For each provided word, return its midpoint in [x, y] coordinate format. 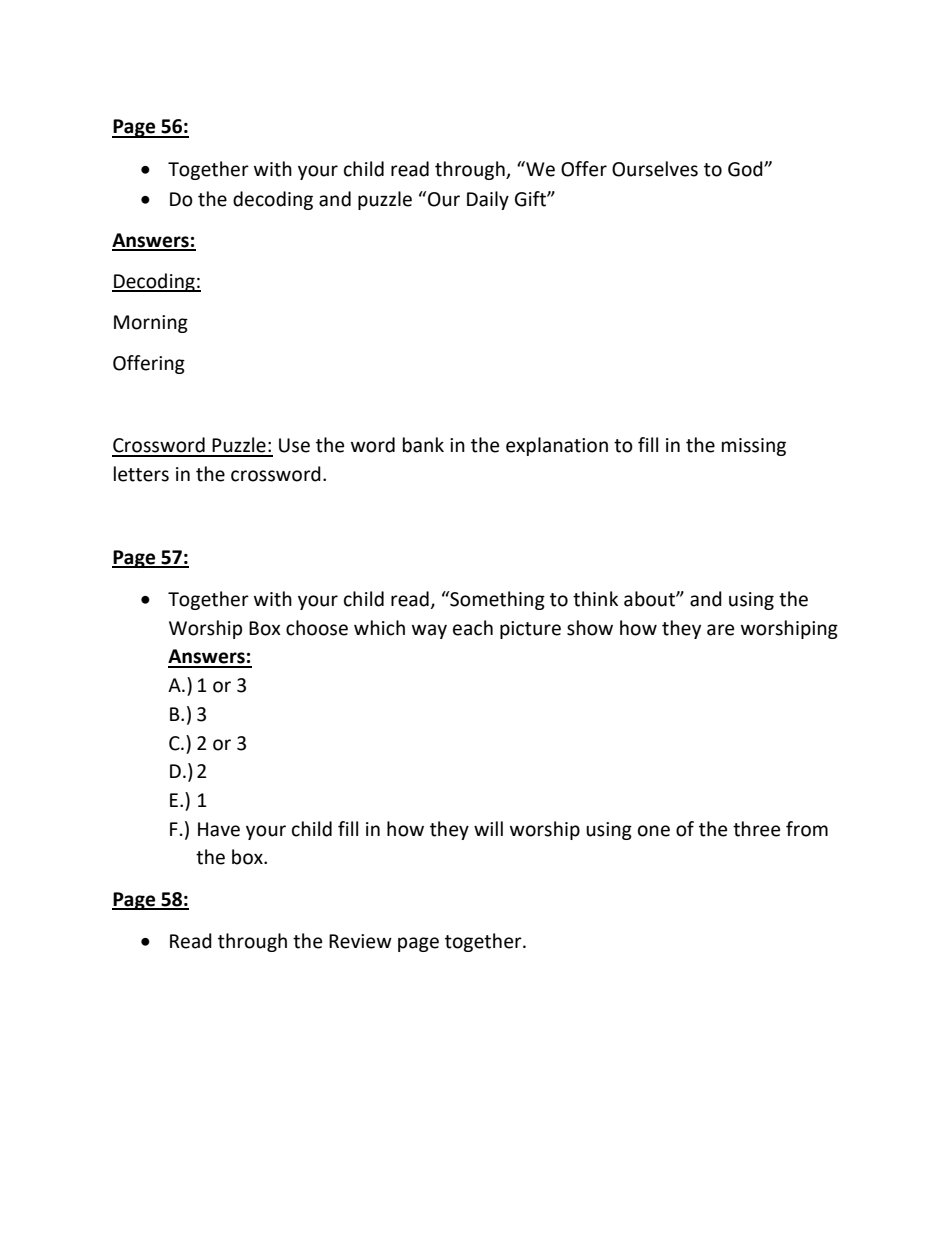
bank [423, 445]
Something [496, 600]
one [654, 831]
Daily [488, 200]
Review [360, 941]
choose [317, 628]
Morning [151, 324]
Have [219, 829]
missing [754, 447]
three [756, 829]
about [650, 599]
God [746, 169]
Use [294, 445]
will [488, 828]
